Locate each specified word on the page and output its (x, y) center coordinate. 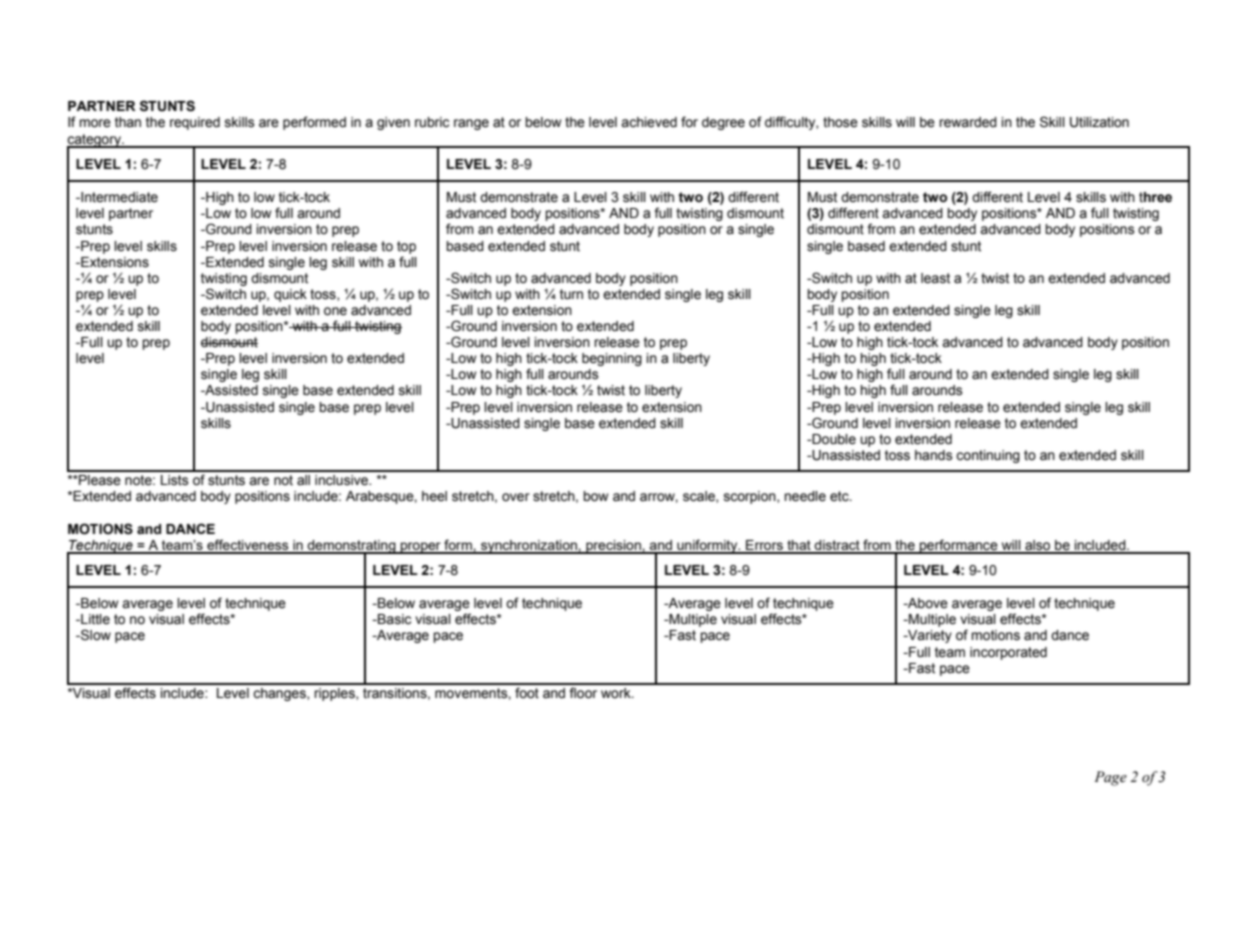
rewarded (968, 122)
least (935, 278)
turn (571, 294)
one (335, 311)
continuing (988, 456)
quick (290, 295)
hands (934, 455)
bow (595, 496)
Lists (175, 480)
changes (280, 694)
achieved (649, 122)
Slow (95, 635)
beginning (612, 359)
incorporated (1008, 653)
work (617, 693)
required (195, 123)
